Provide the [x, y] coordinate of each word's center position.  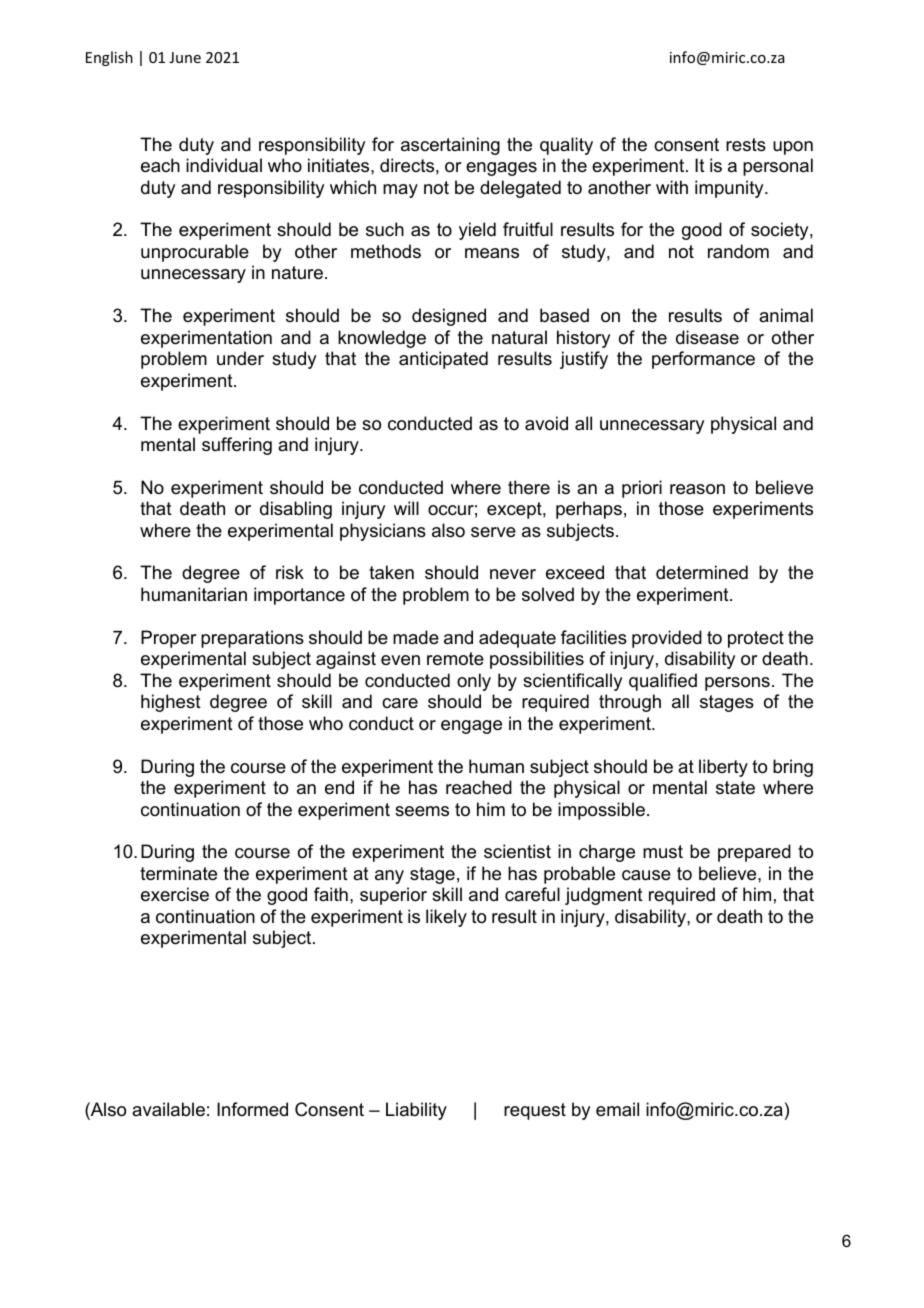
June [185, 57]
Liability [416, 1111]
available [168, 1109]
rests [746, 145]
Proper [169, 639]
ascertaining [450, 146]
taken [391, 572]
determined [702, 572]
